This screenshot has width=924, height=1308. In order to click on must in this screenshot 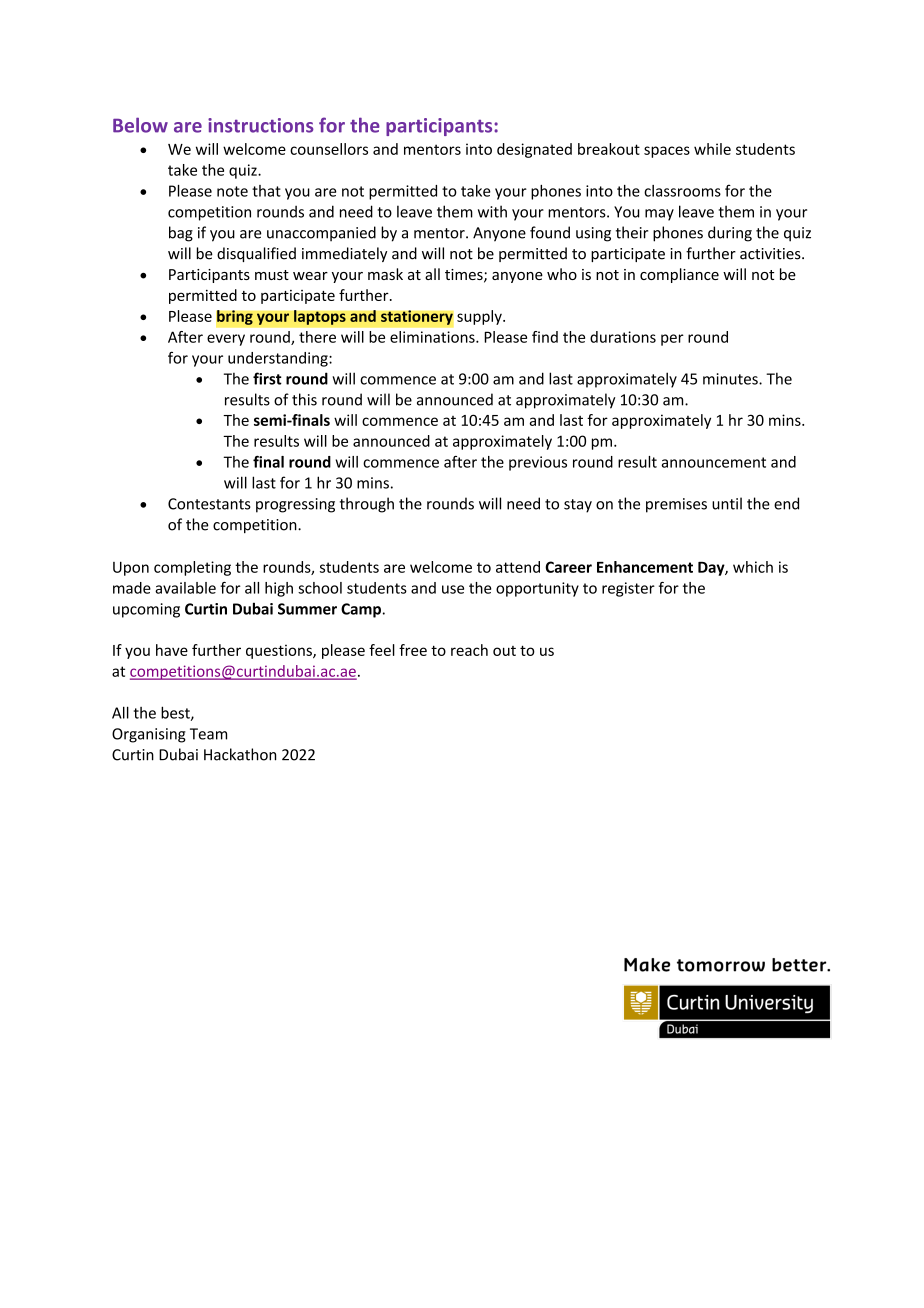, I will do `click(272, 275)`.
